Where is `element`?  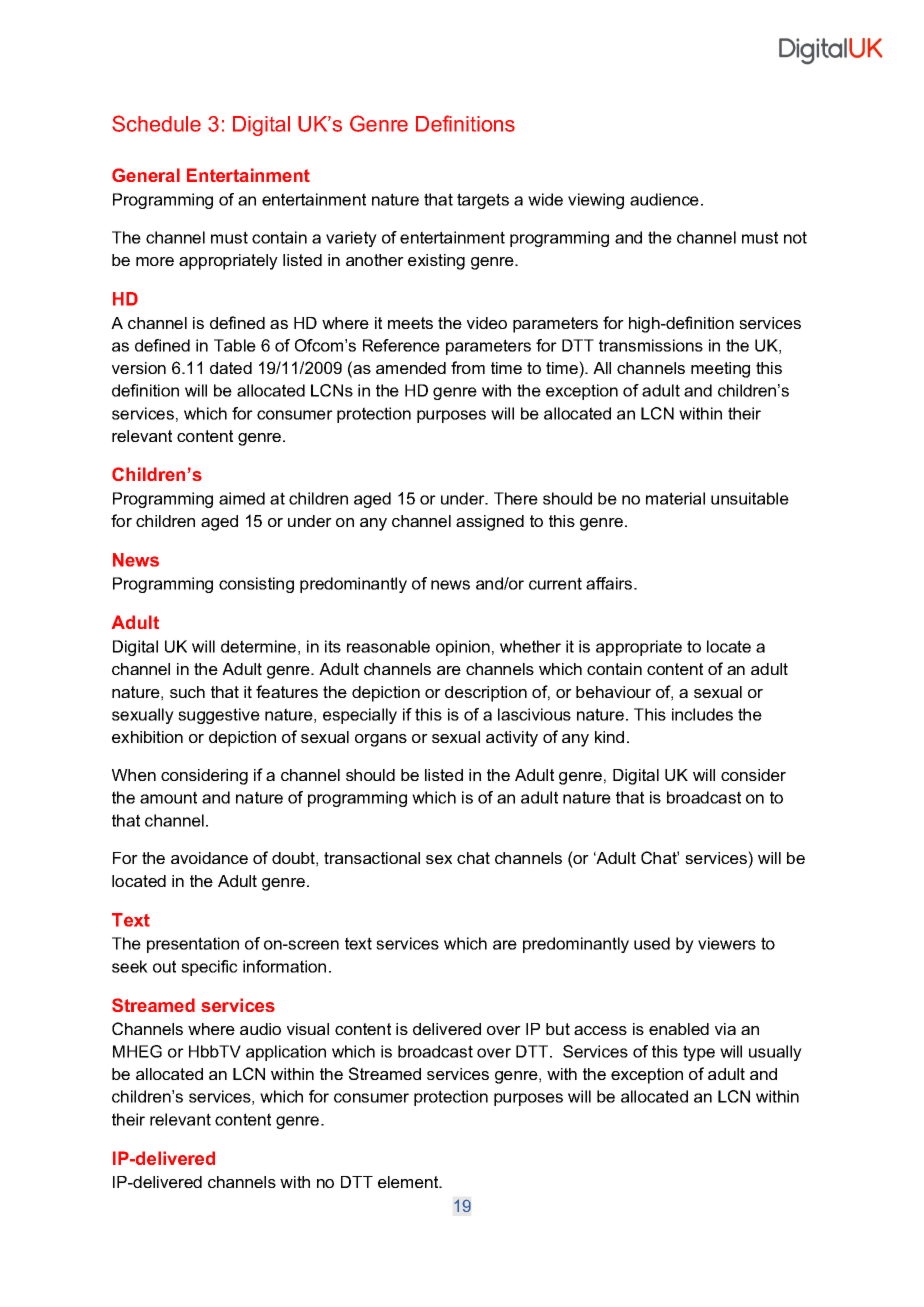
element is located at coordinates (409, 1182).
